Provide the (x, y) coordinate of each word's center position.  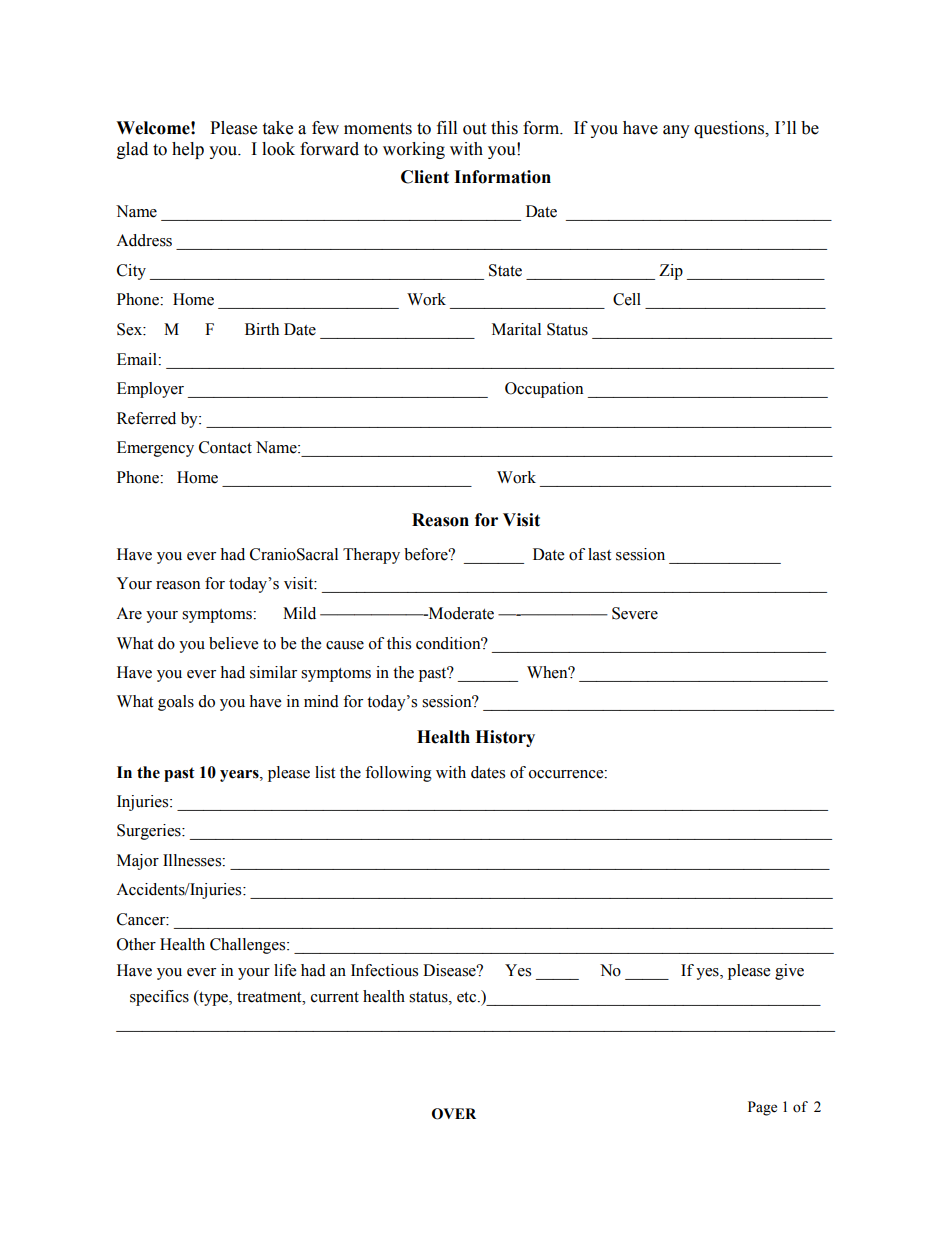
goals (176, 703)
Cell (627, 299)
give (789, 972)
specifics (159, 998)
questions (730, 129)
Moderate (460, 613)
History (505, 738)
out (474, 129)
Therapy (371, 556)
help (188, 150)
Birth (262, 329)
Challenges (249, 946)
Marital (516, 329)
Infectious (384, 970)
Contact (225, 447)
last (599, 554)
